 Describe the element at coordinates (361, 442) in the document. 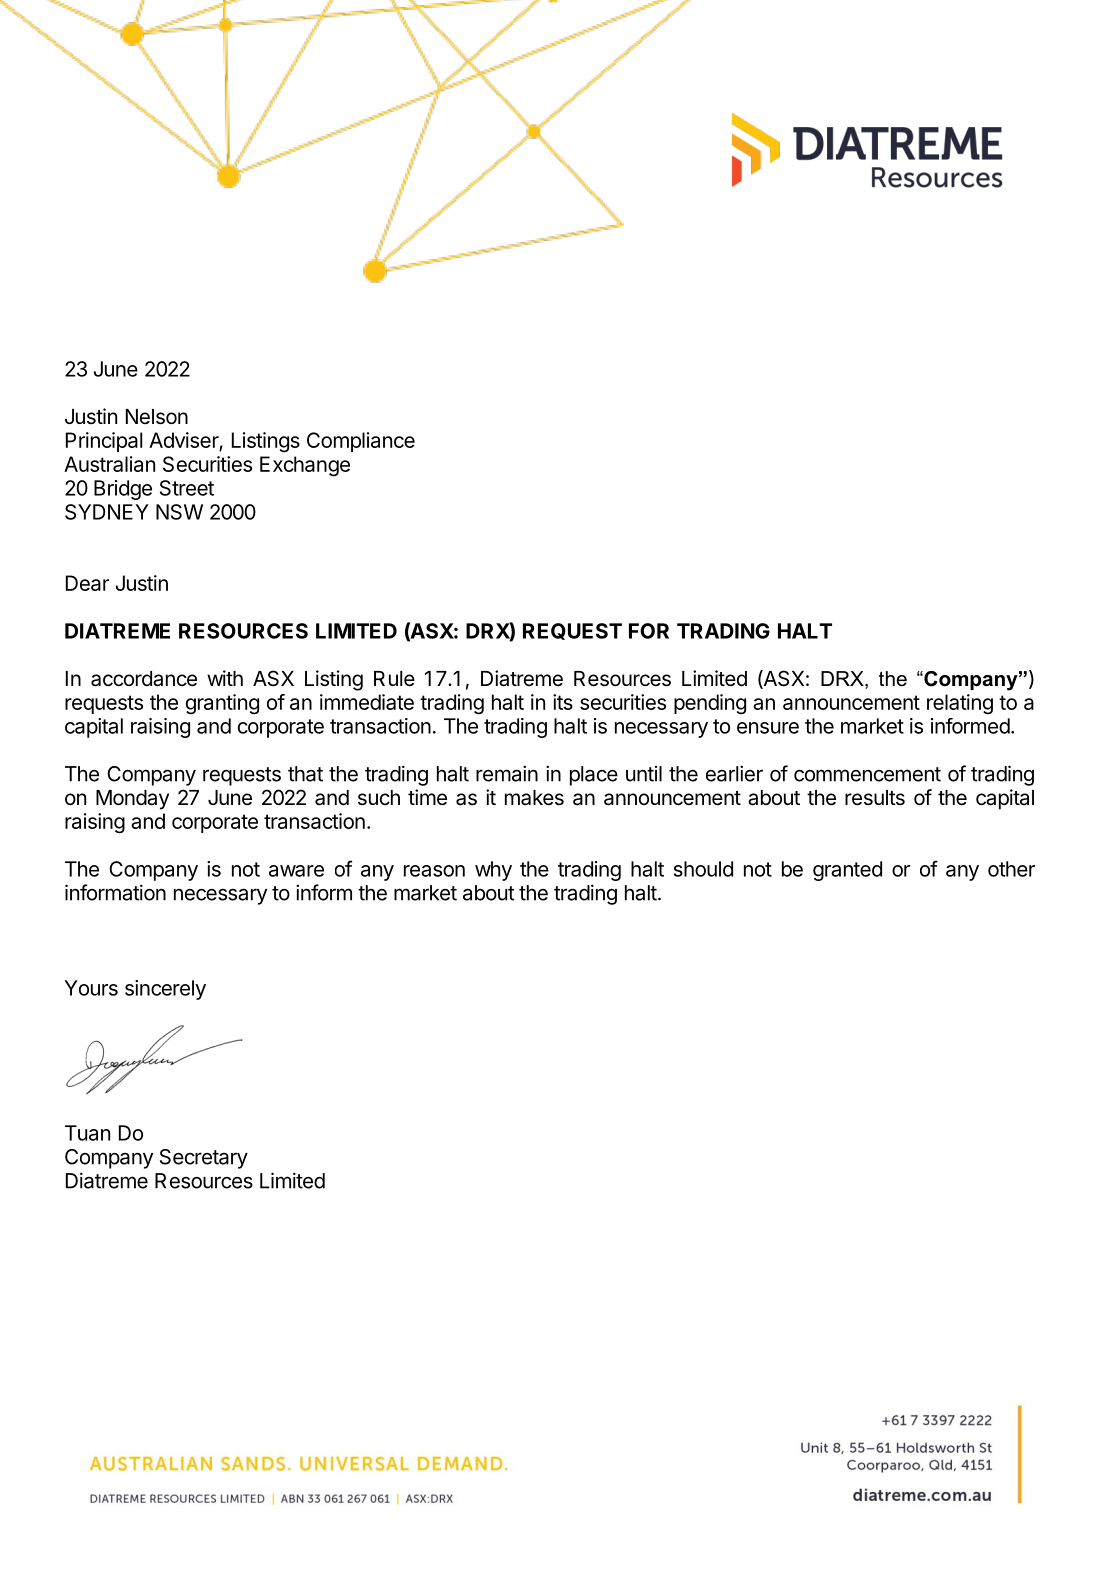

I see `Compliance` at that location.
